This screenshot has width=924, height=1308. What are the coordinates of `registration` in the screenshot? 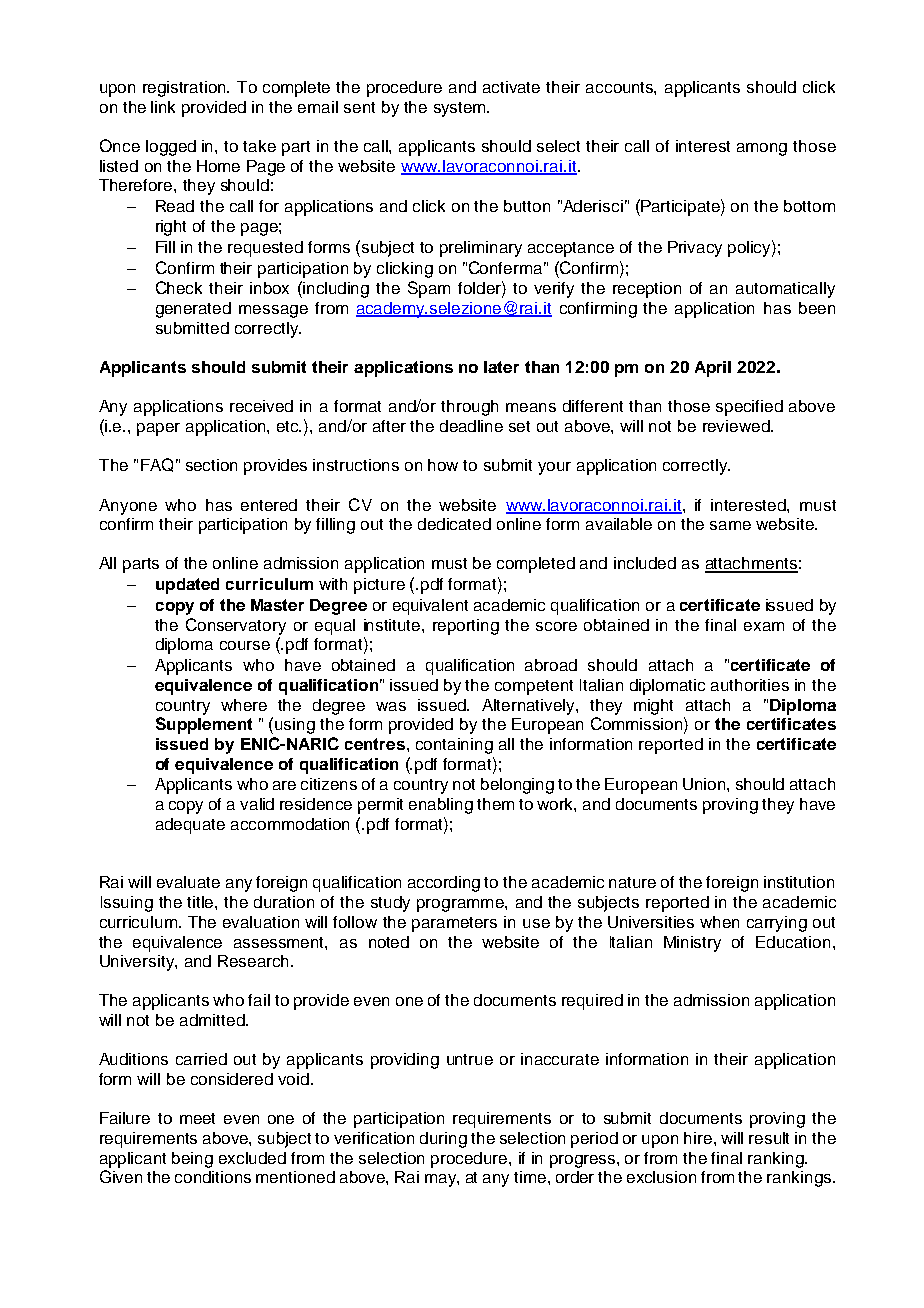 It's located at (186, 89).
